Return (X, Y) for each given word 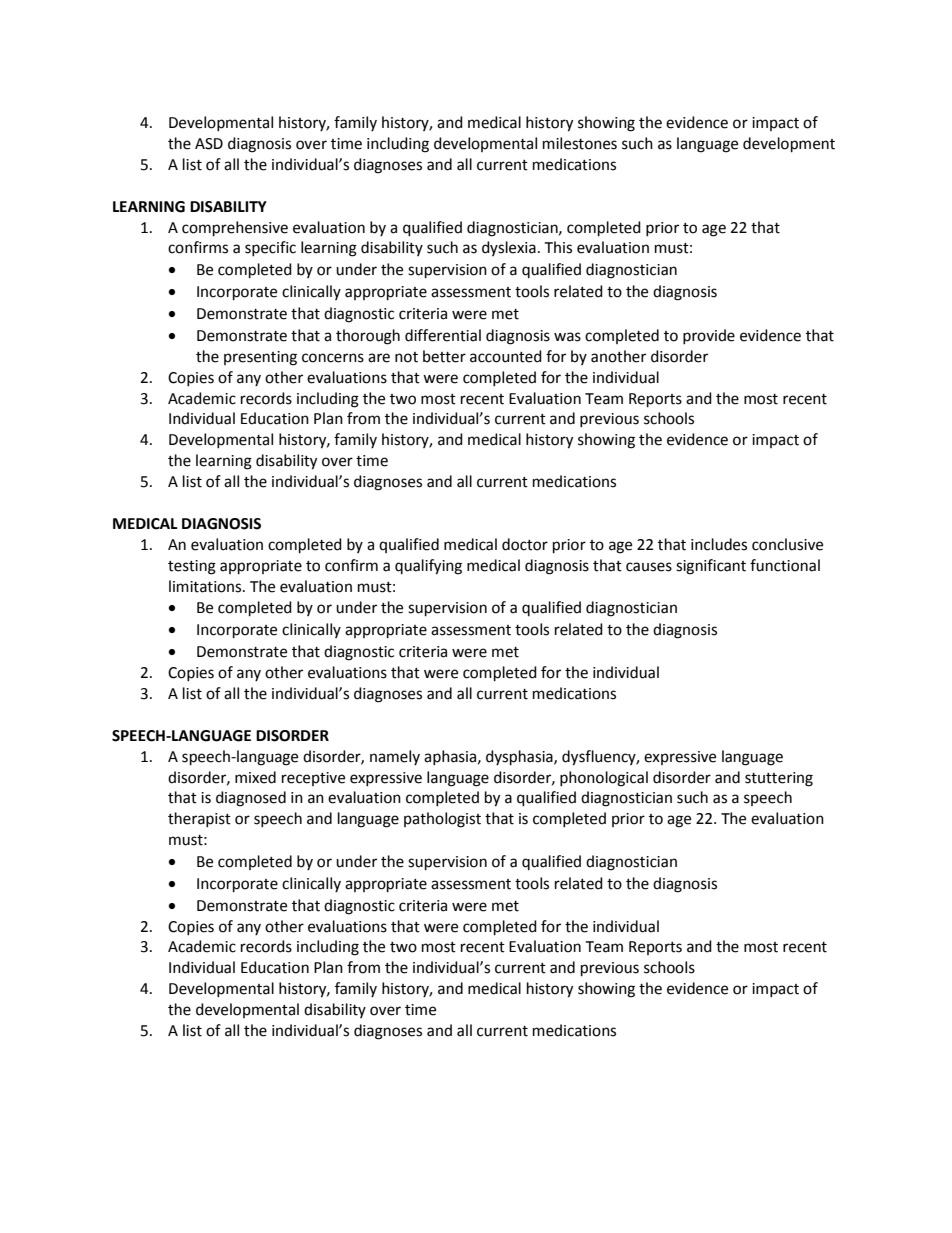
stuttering (779, 779)
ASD (209, 144)
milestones (580, 143)
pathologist (442, 820)
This (558, 247)
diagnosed (251, 799)
